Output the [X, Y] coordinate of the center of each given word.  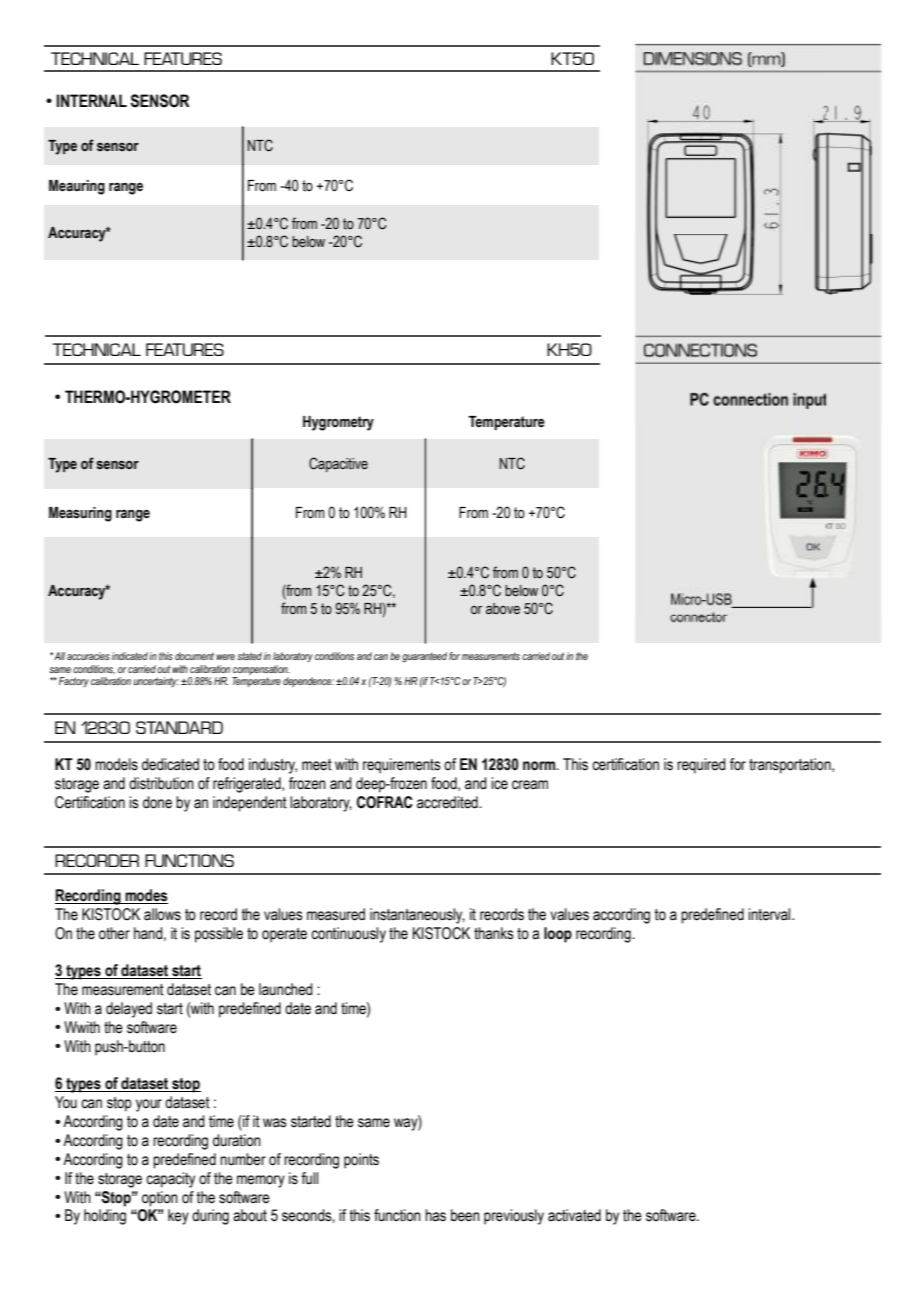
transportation [791, 766]
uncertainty [156, 682]
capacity [170, 1180]
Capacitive [338, 464]
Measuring [80, 514]
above [503, 609]
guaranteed [424, 657]
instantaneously [417, 916]
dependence [308, 682]
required [701, 766]
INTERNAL [92, 100]
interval [770, 914]
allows [162, 914]
